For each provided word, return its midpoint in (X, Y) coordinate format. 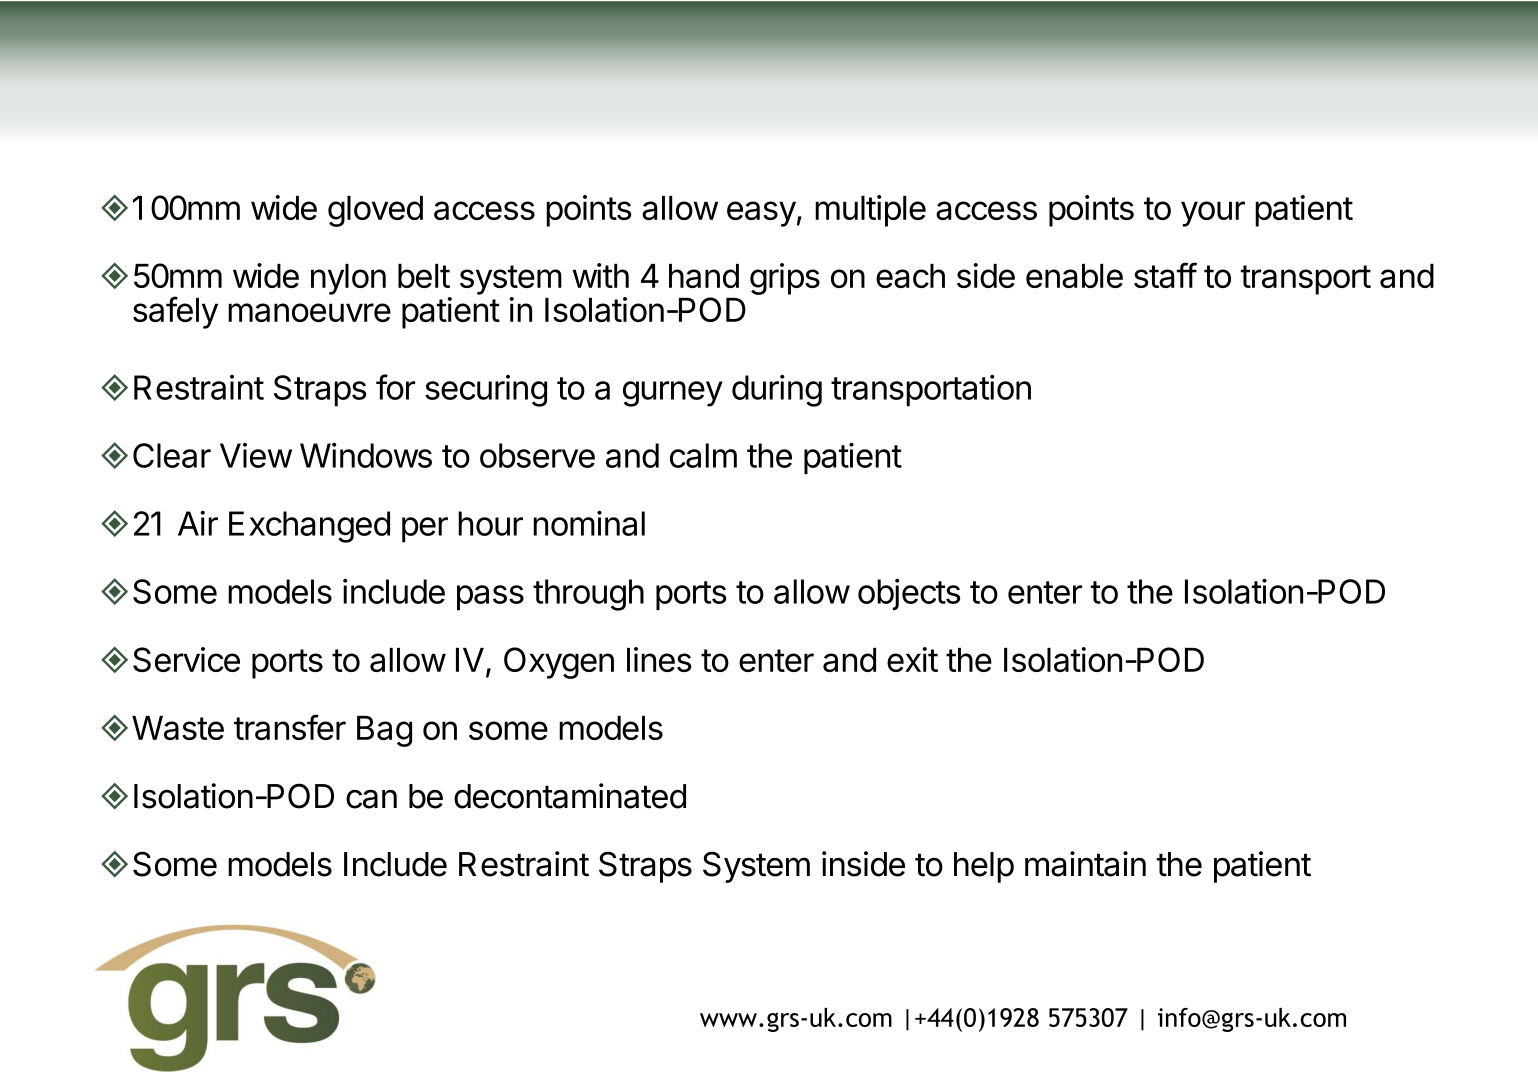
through (588, 595)
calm (703, 455)
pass (490, 598)
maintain (1085, 864)
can (371, 799)
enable (1074, 276)
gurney (673, 394)
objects (909, 595)
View (256, 455)
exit (912, 659)
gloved (375, 211)
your (1213, 214)
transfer (290, 727)
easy (761, 214)
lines (659, 659)
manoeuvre (309, 312)
